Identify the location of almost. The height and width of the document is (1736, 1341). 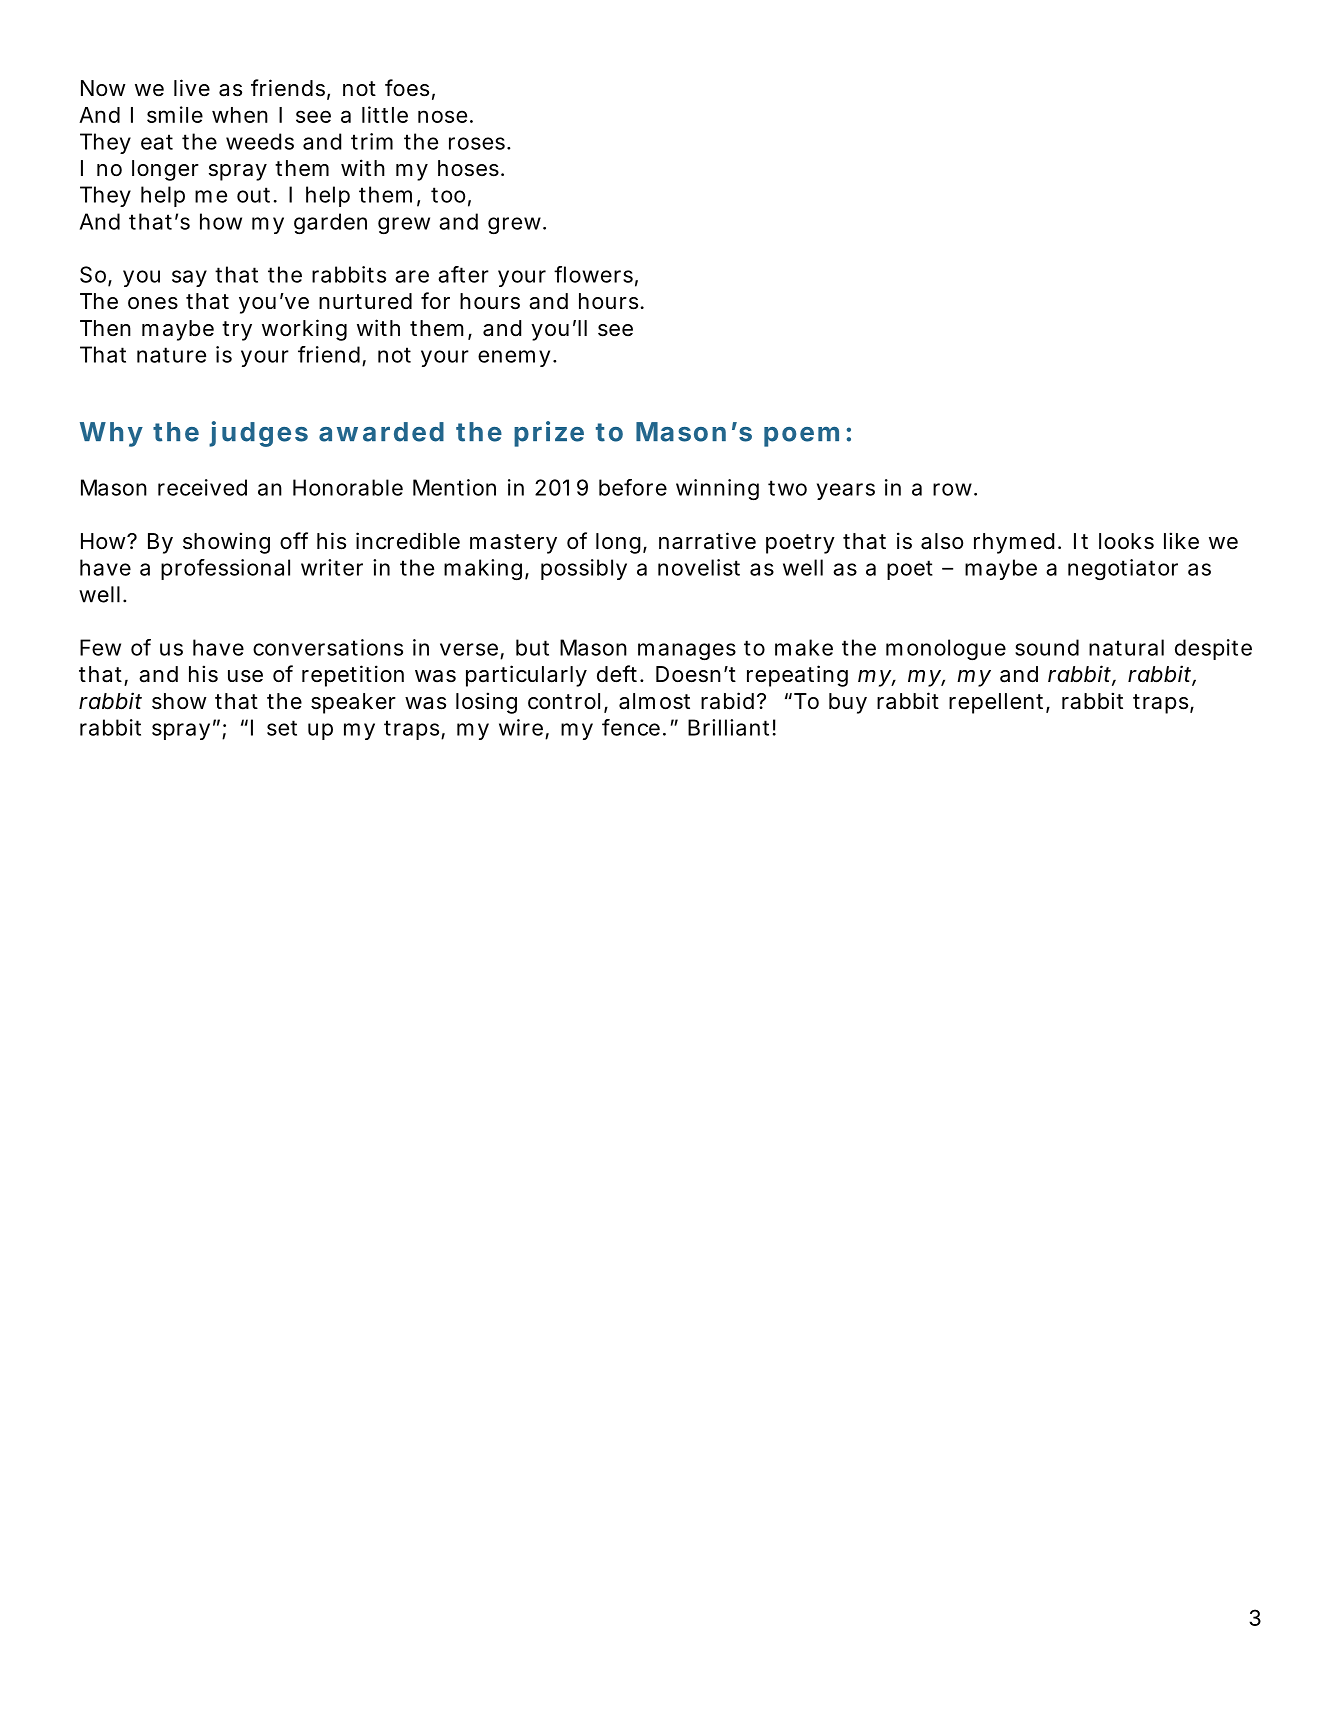
(654, 701).
